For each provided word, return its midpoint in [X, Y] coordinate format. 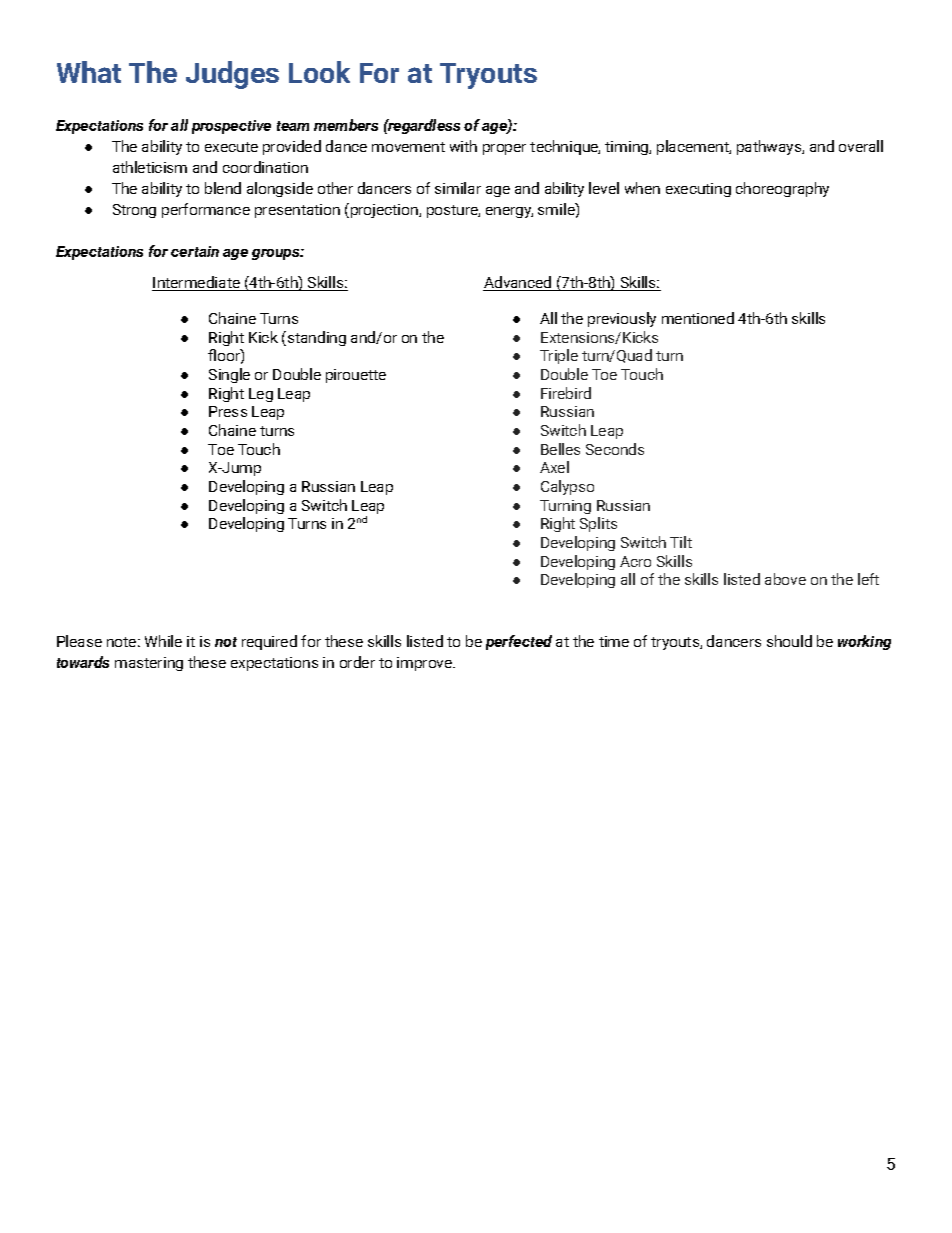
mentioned [698, 318]
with [463, 146]
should [789, 641]
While [163, 641]
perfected [519, 642]
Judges [232, 75]
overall [861, 146]
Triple [559, 356]
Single [229, 375]
